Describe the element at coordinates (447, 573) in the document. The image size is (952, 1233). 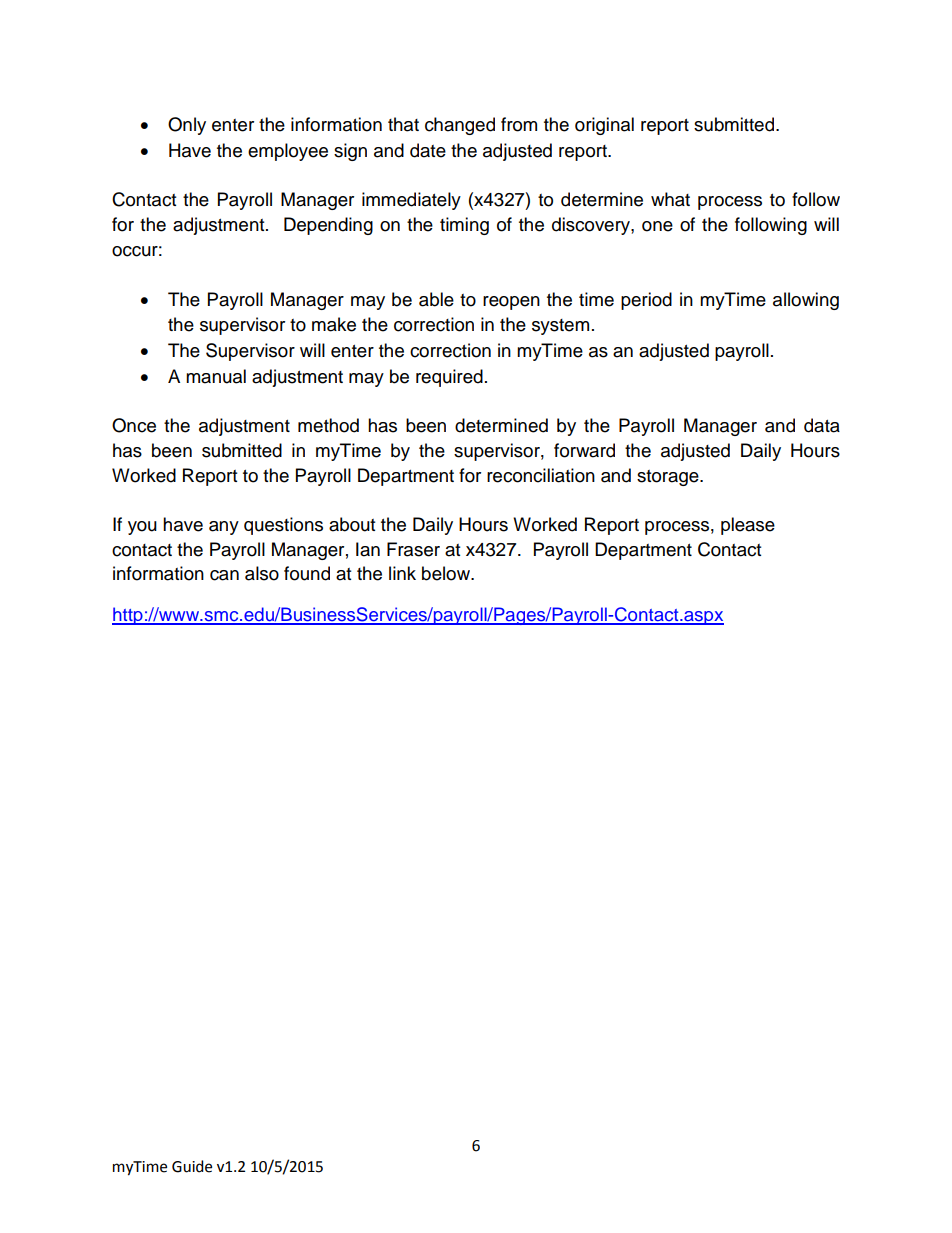
I see `below` at that location.
